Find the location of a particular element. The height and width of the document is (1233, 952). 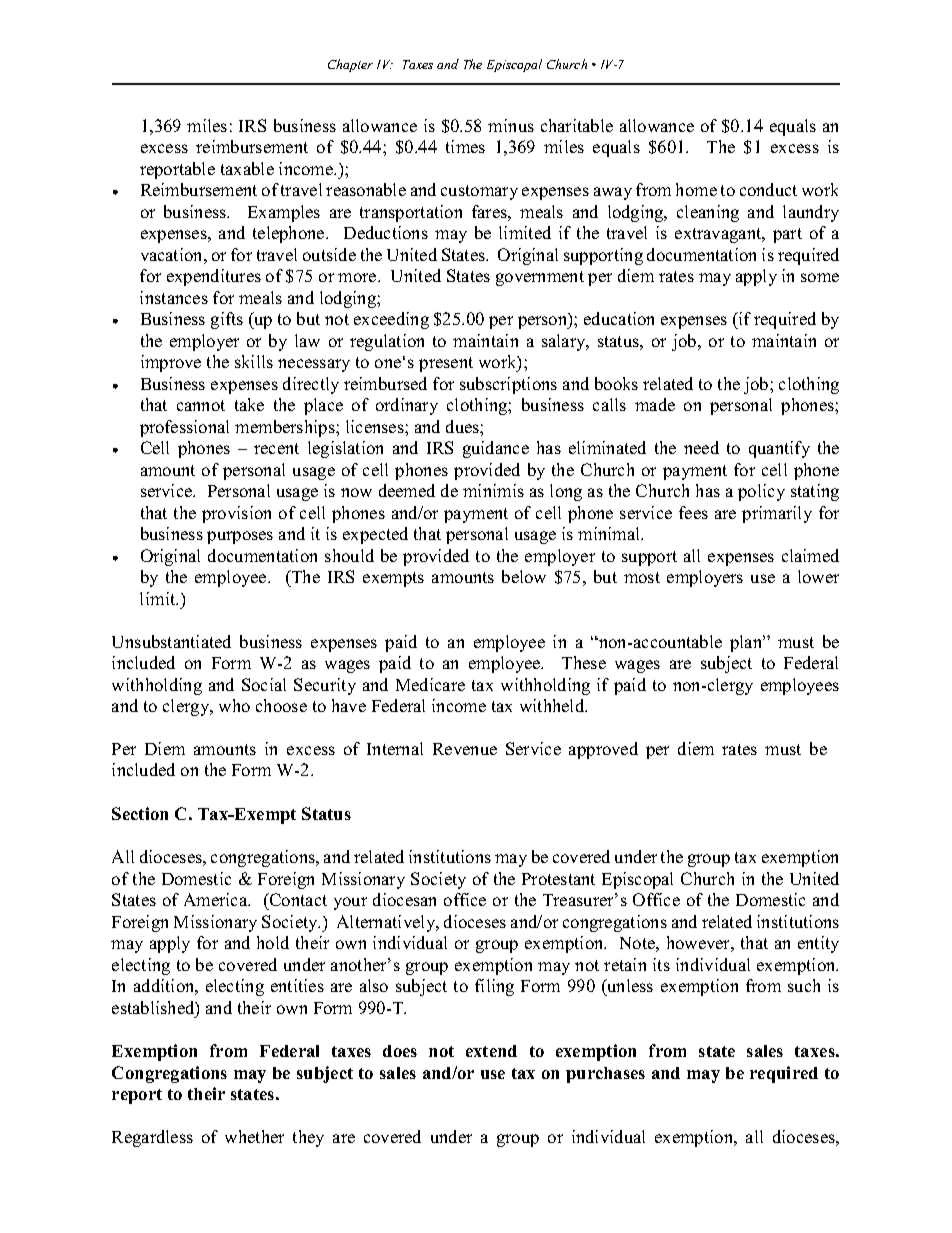

Revenue is located at coordinates (465, 749).
